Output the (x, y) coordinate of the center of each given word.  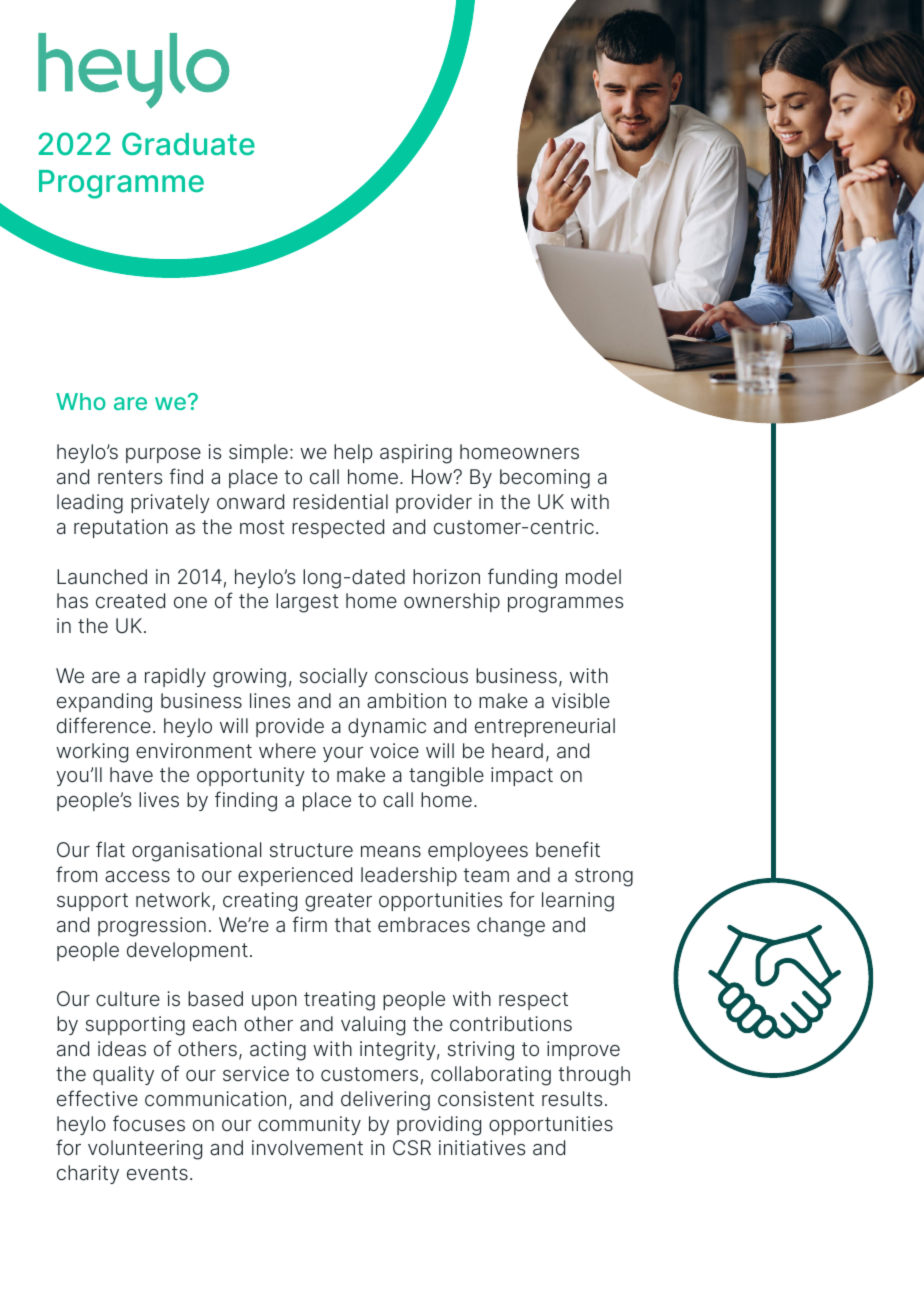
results (572, 1099)
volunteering (145, 1150)
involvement (307, 1148)
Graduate (188, 144)
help (353, 453)
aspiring (416, 454)
